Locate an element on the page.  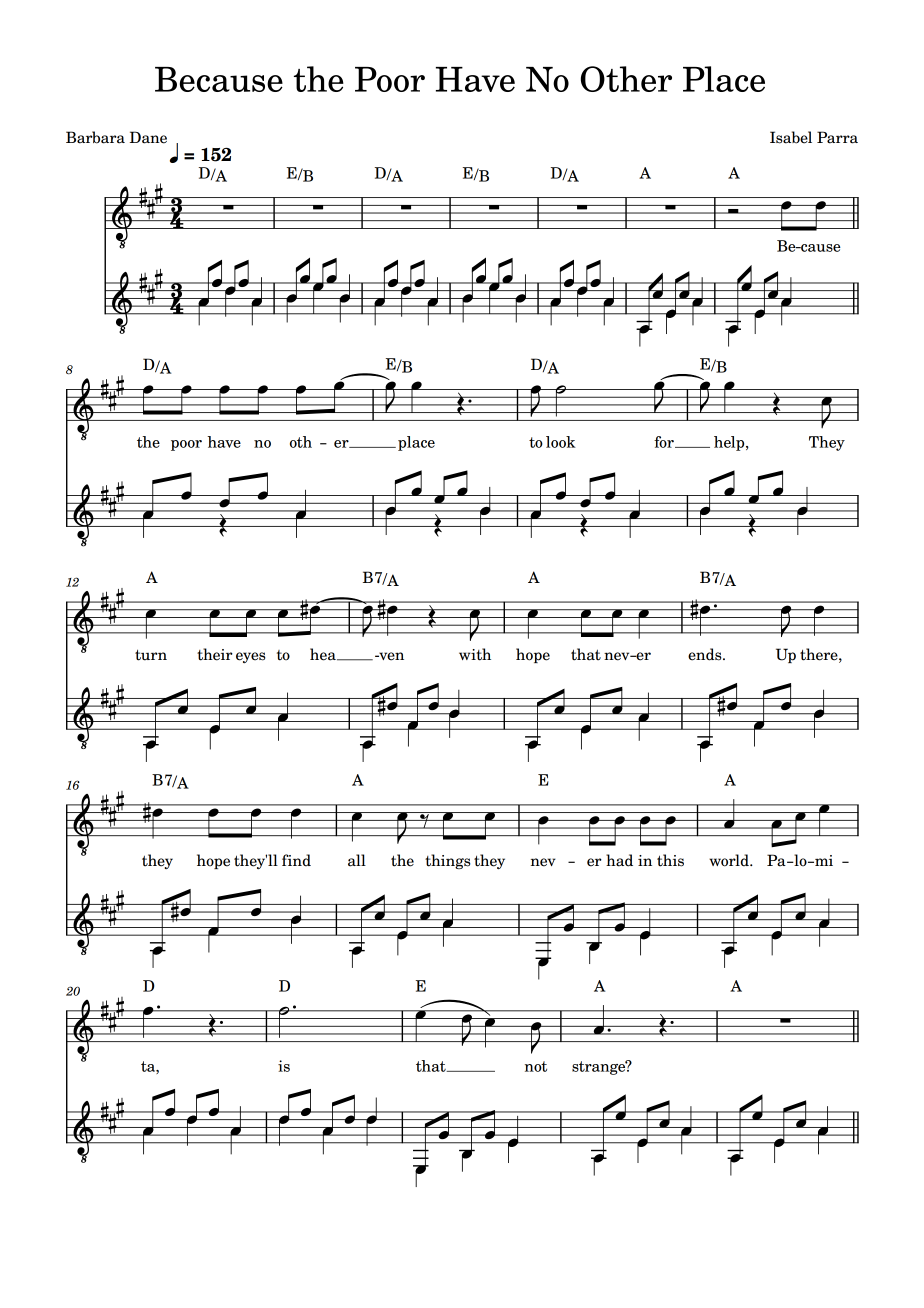
for is located at coordinates (665, 442).
